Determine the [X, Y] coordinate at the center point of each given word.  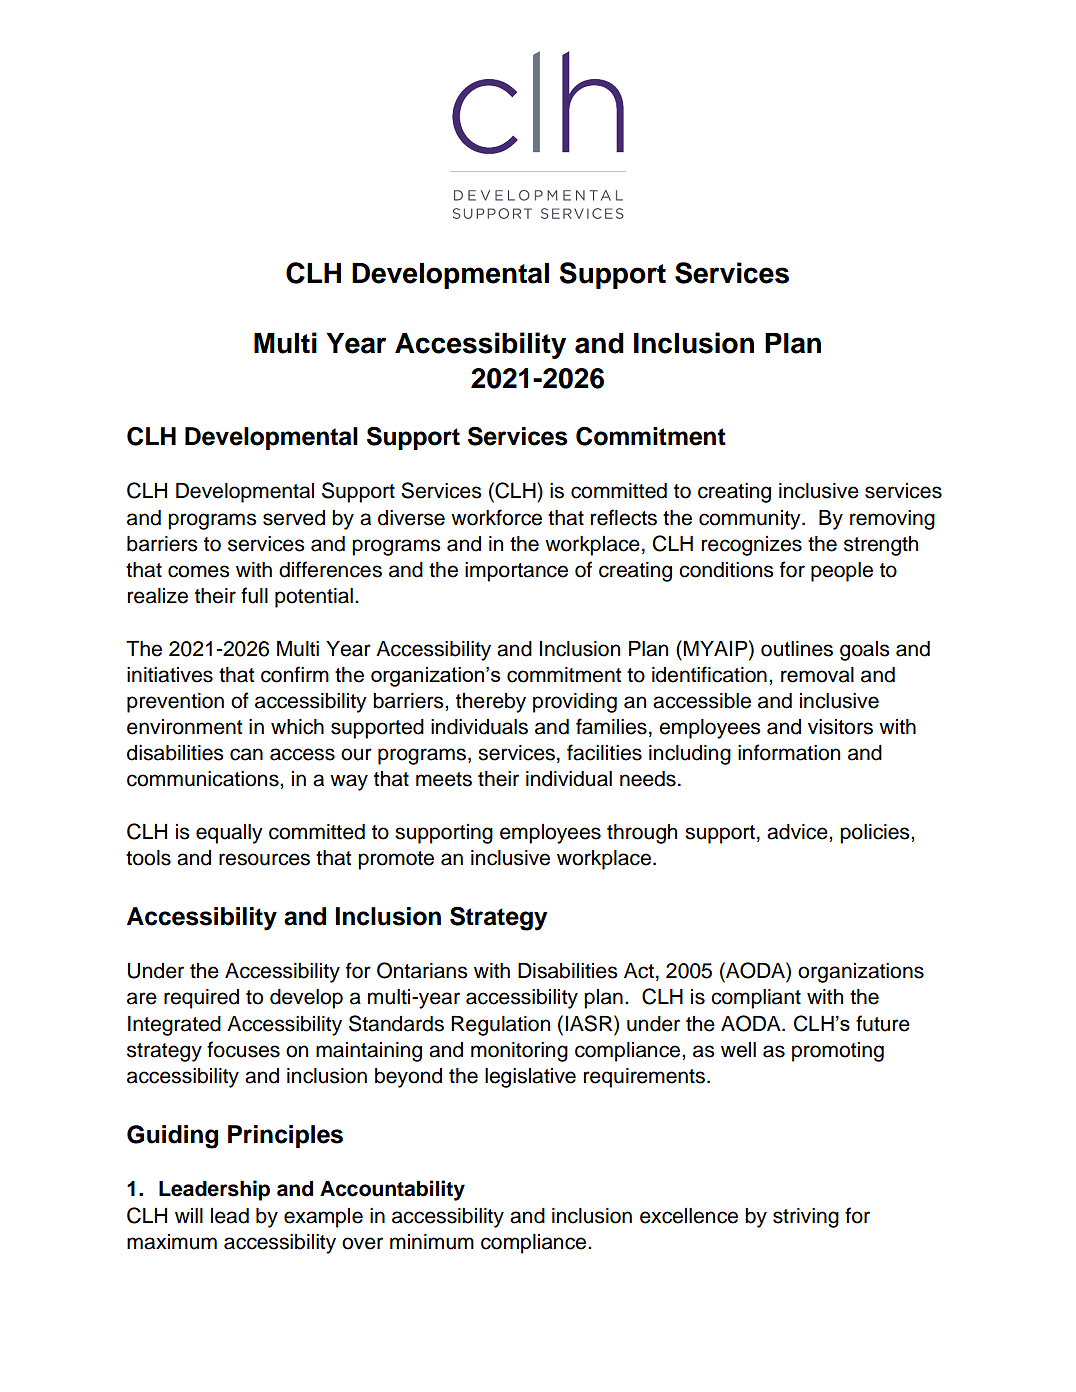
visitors [840, 727]
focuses [243, 1049]
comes [199, 571]
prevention [175, 703]
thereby [491, 703]
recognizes [752, 546]
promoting [838, 1052]
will [189, 1215]
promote [396, 860]
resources [264, 859]
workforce [496, 517]
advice [798, 832]
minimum [432, 1242]
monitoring [519, 1052]
